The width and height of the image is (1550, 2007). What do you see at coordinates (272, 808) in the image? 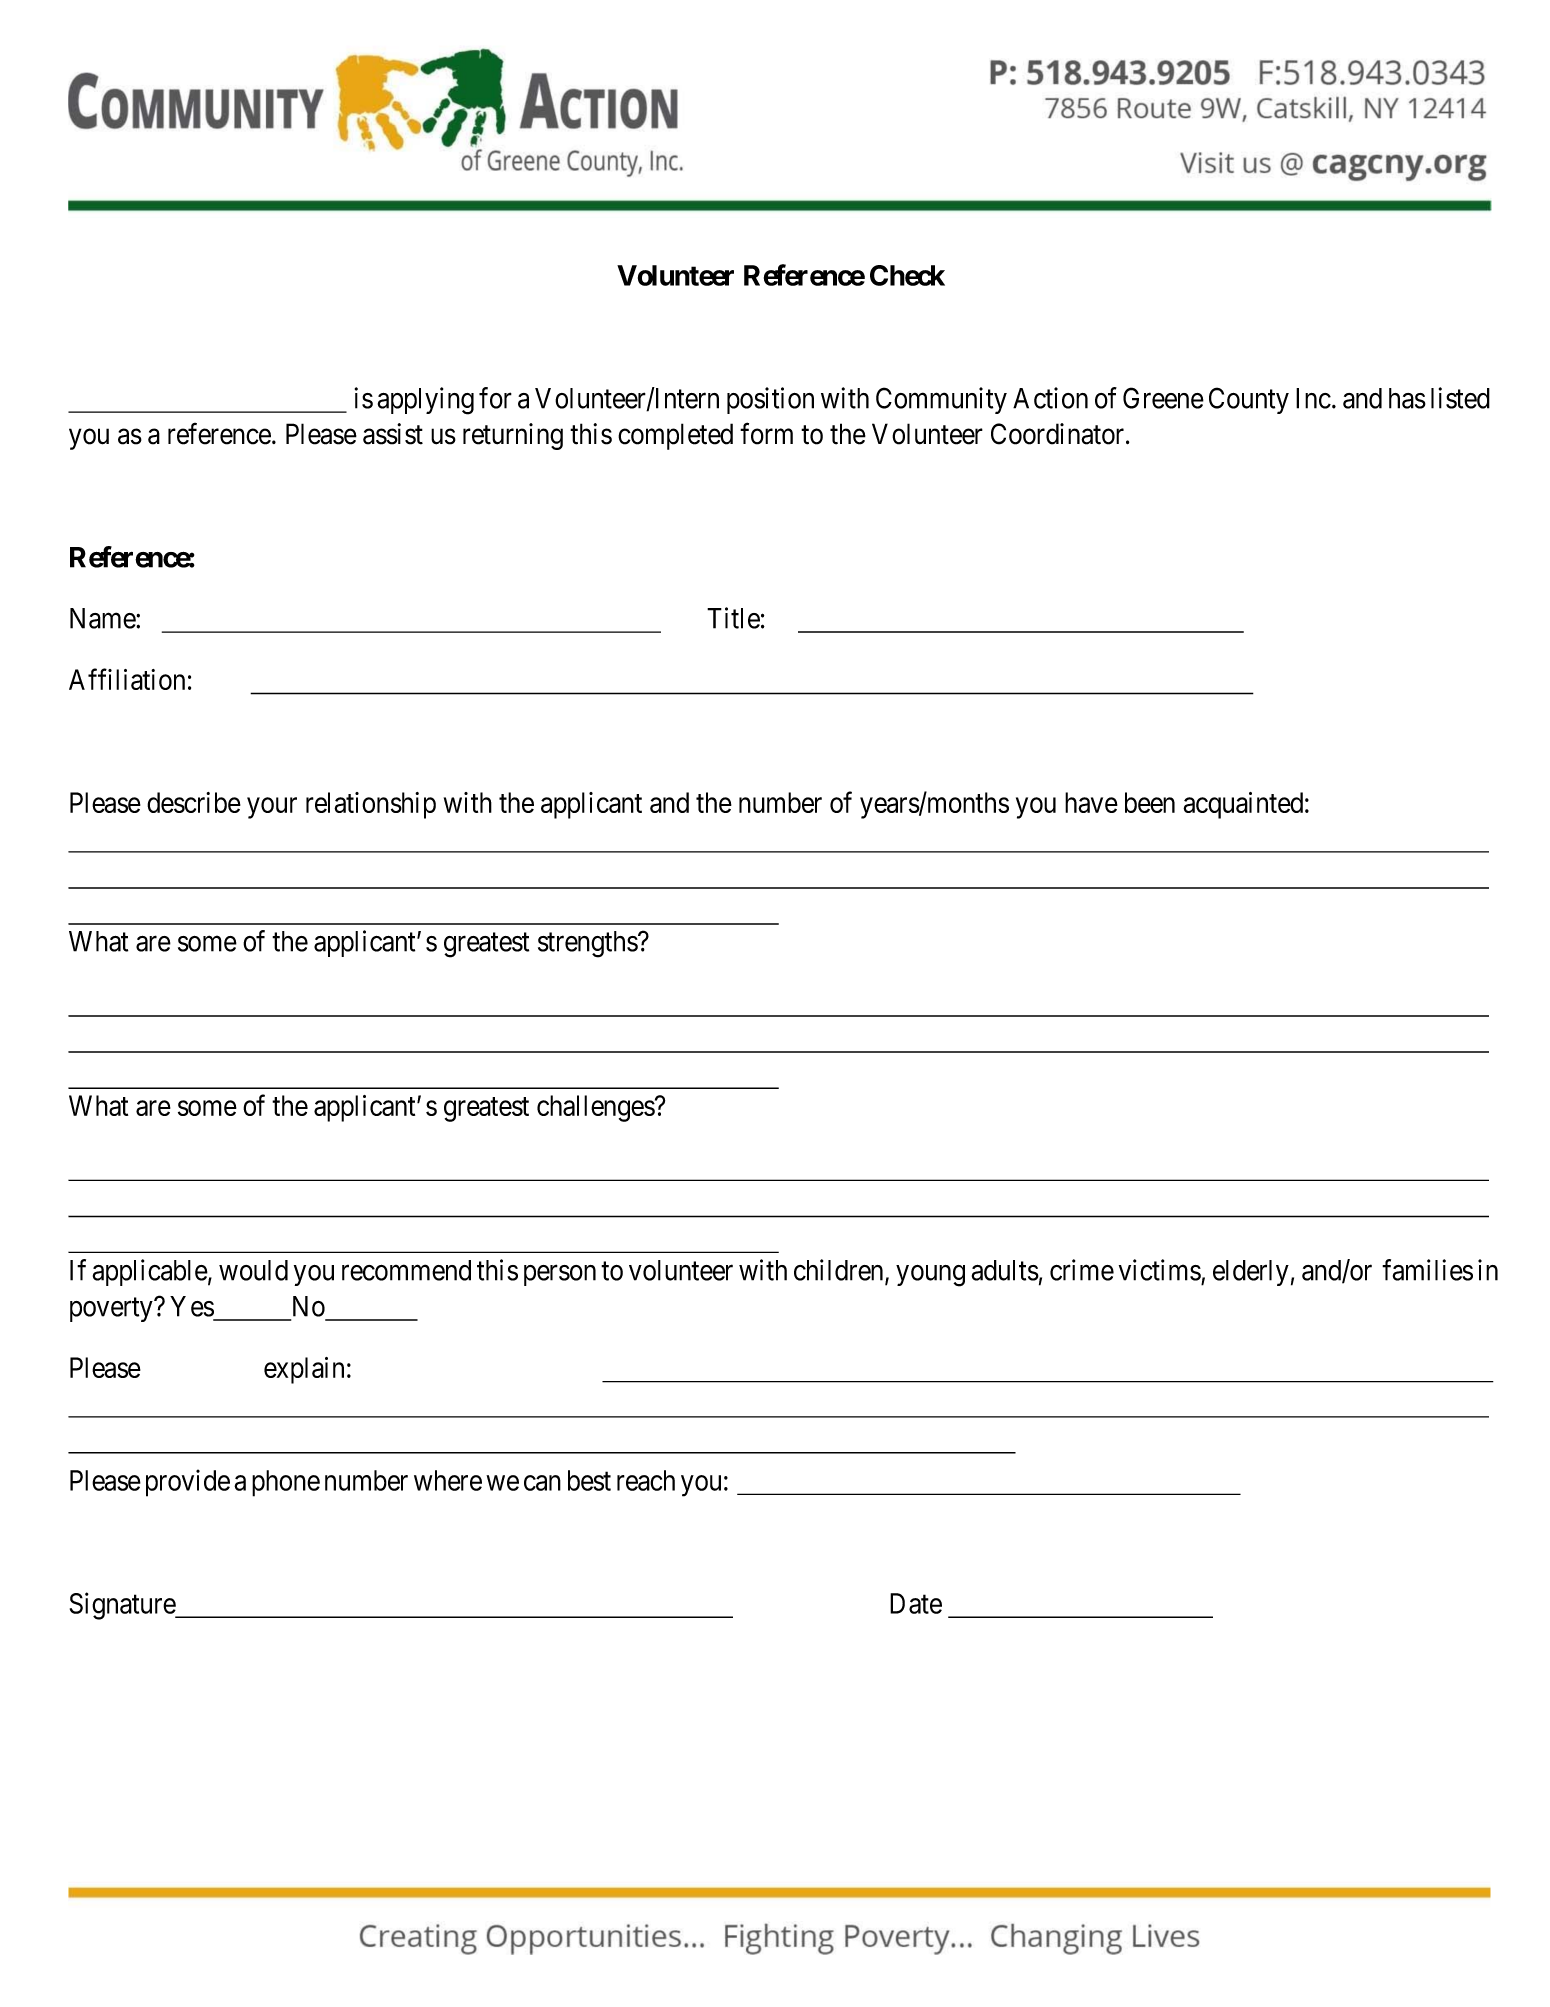
I see `your` at bounding box center [272, 808].
